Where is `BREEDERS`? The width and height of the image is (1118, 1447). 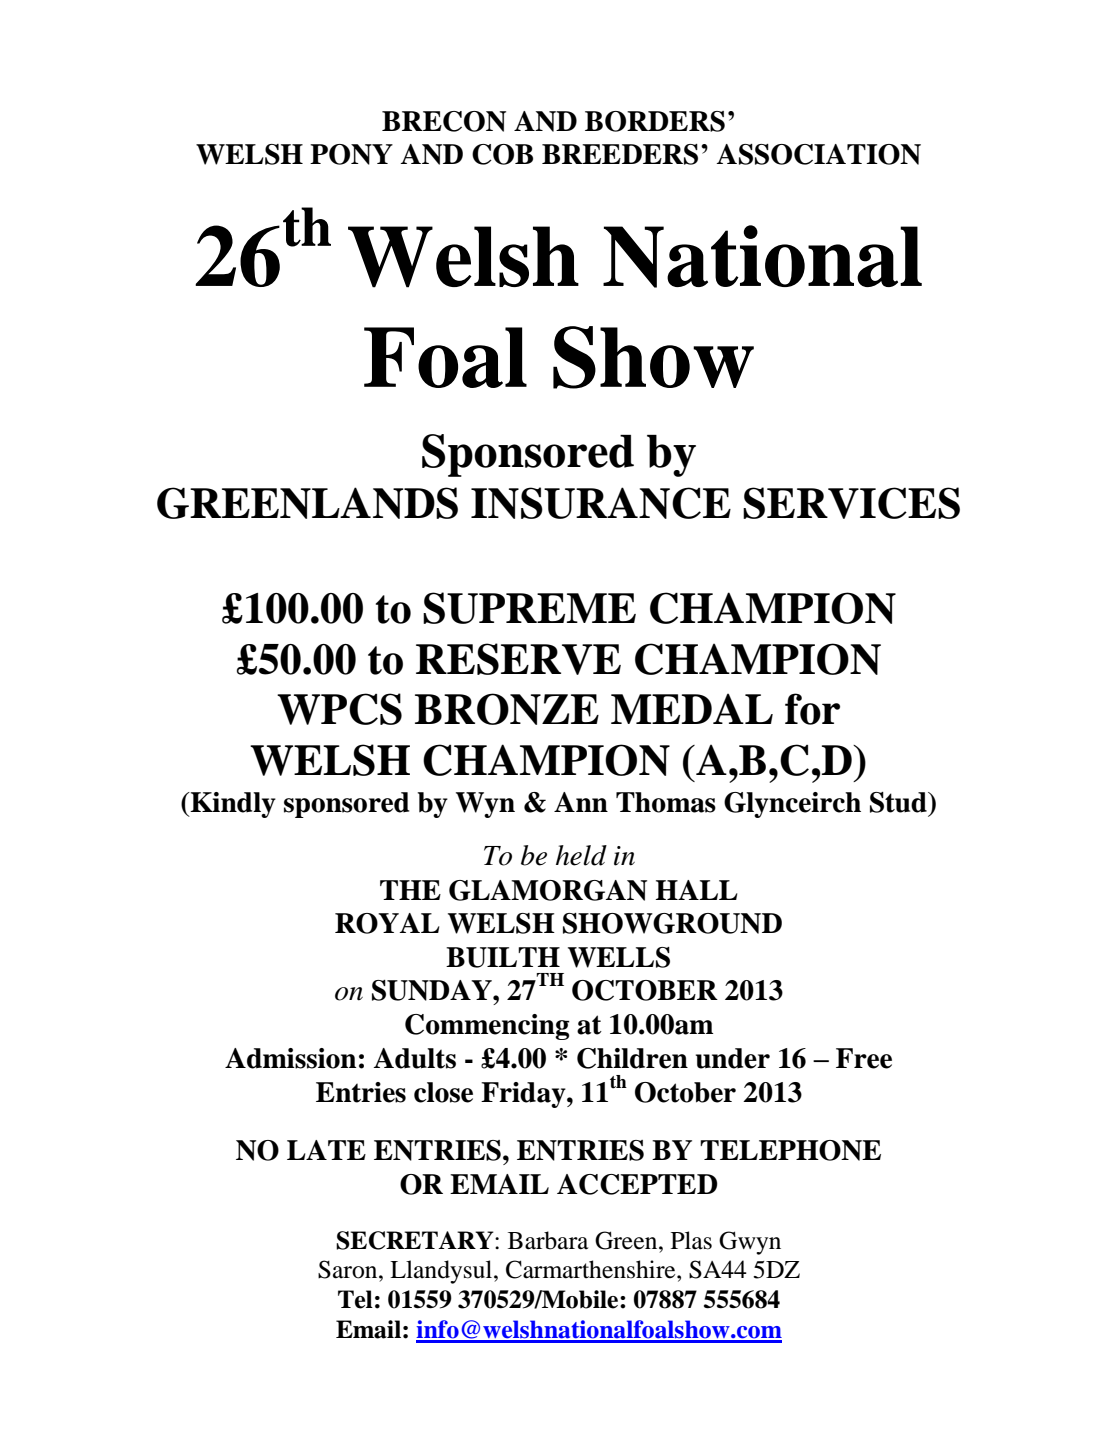 BREEDERS is located at coordinates (620, 154).
